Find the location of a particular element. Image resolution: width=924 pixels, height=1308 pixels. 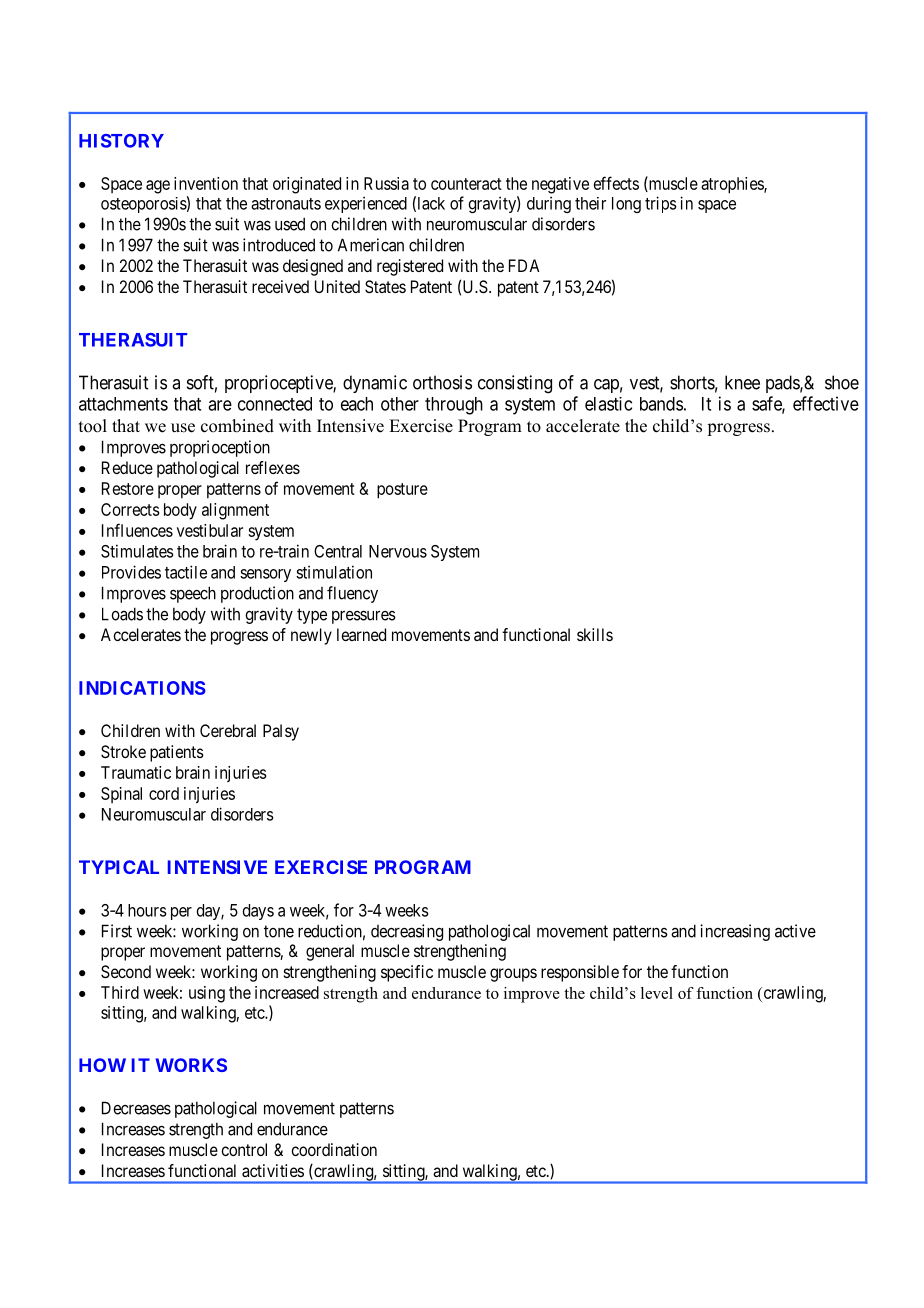

learned is located at coordinates (361, 634).
